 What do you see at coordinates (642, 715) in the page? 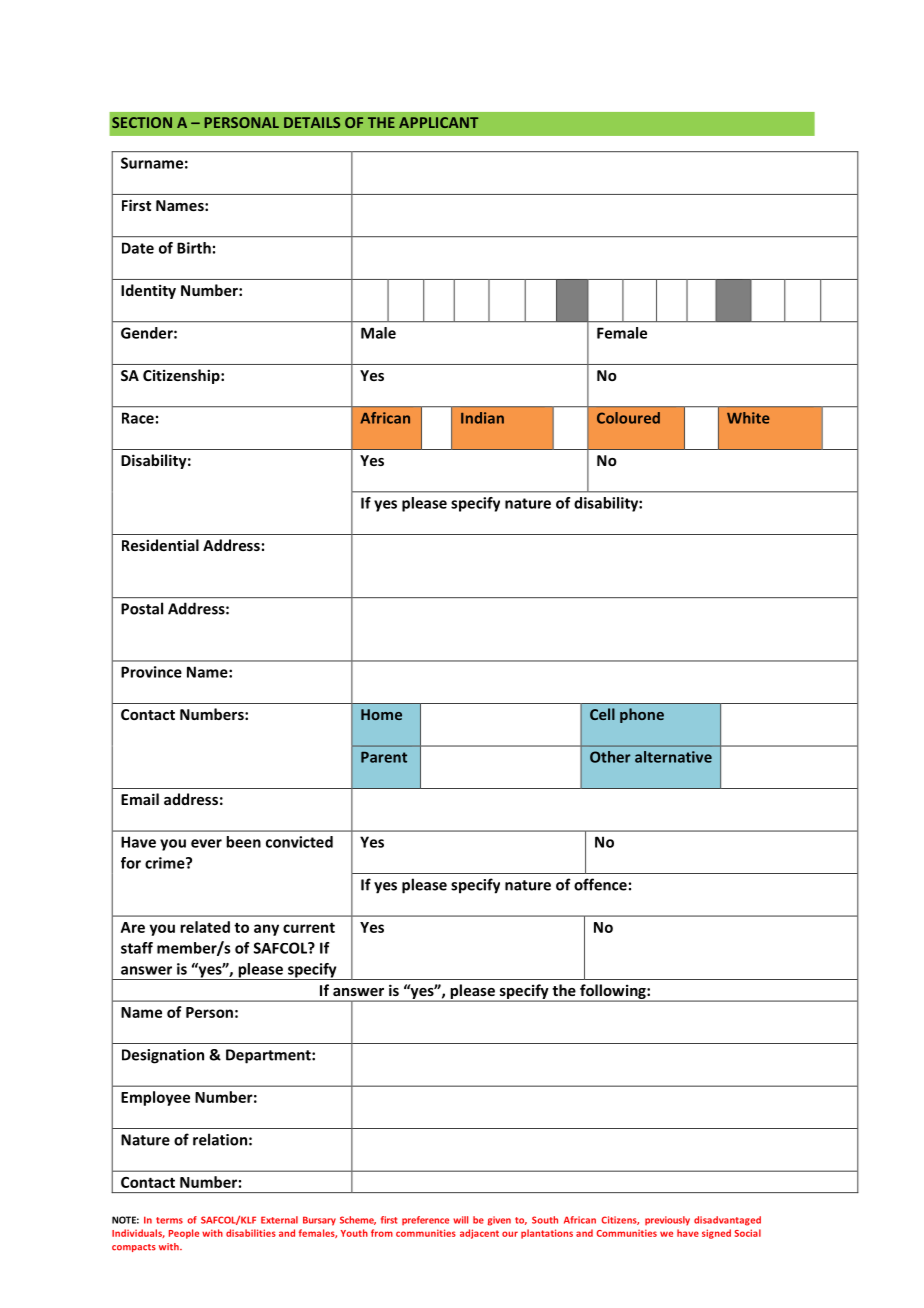
I see `phone` at bounding box center [642, 715].
